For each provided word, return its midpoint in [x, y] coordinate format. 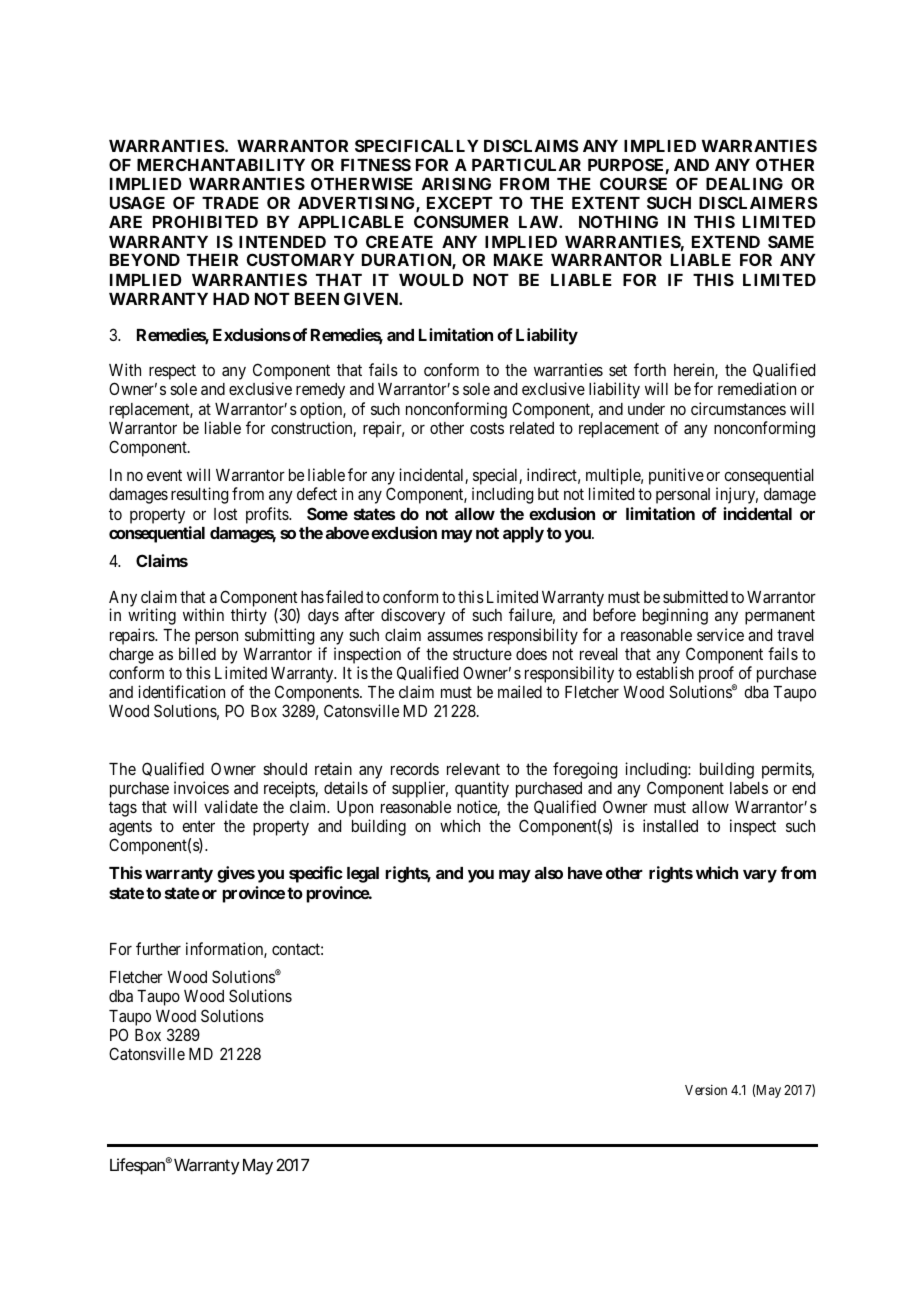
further [158, 948]
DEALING [744, 183]
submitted [695, 596]
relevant [473, 769]
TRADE [230, 203]
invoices [201, 787]
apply [523, 535]
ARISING [456, 183]
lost [226, 514]
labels [749, 788]
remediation [757, 388]
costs [487, 428]
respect [172, 372]
